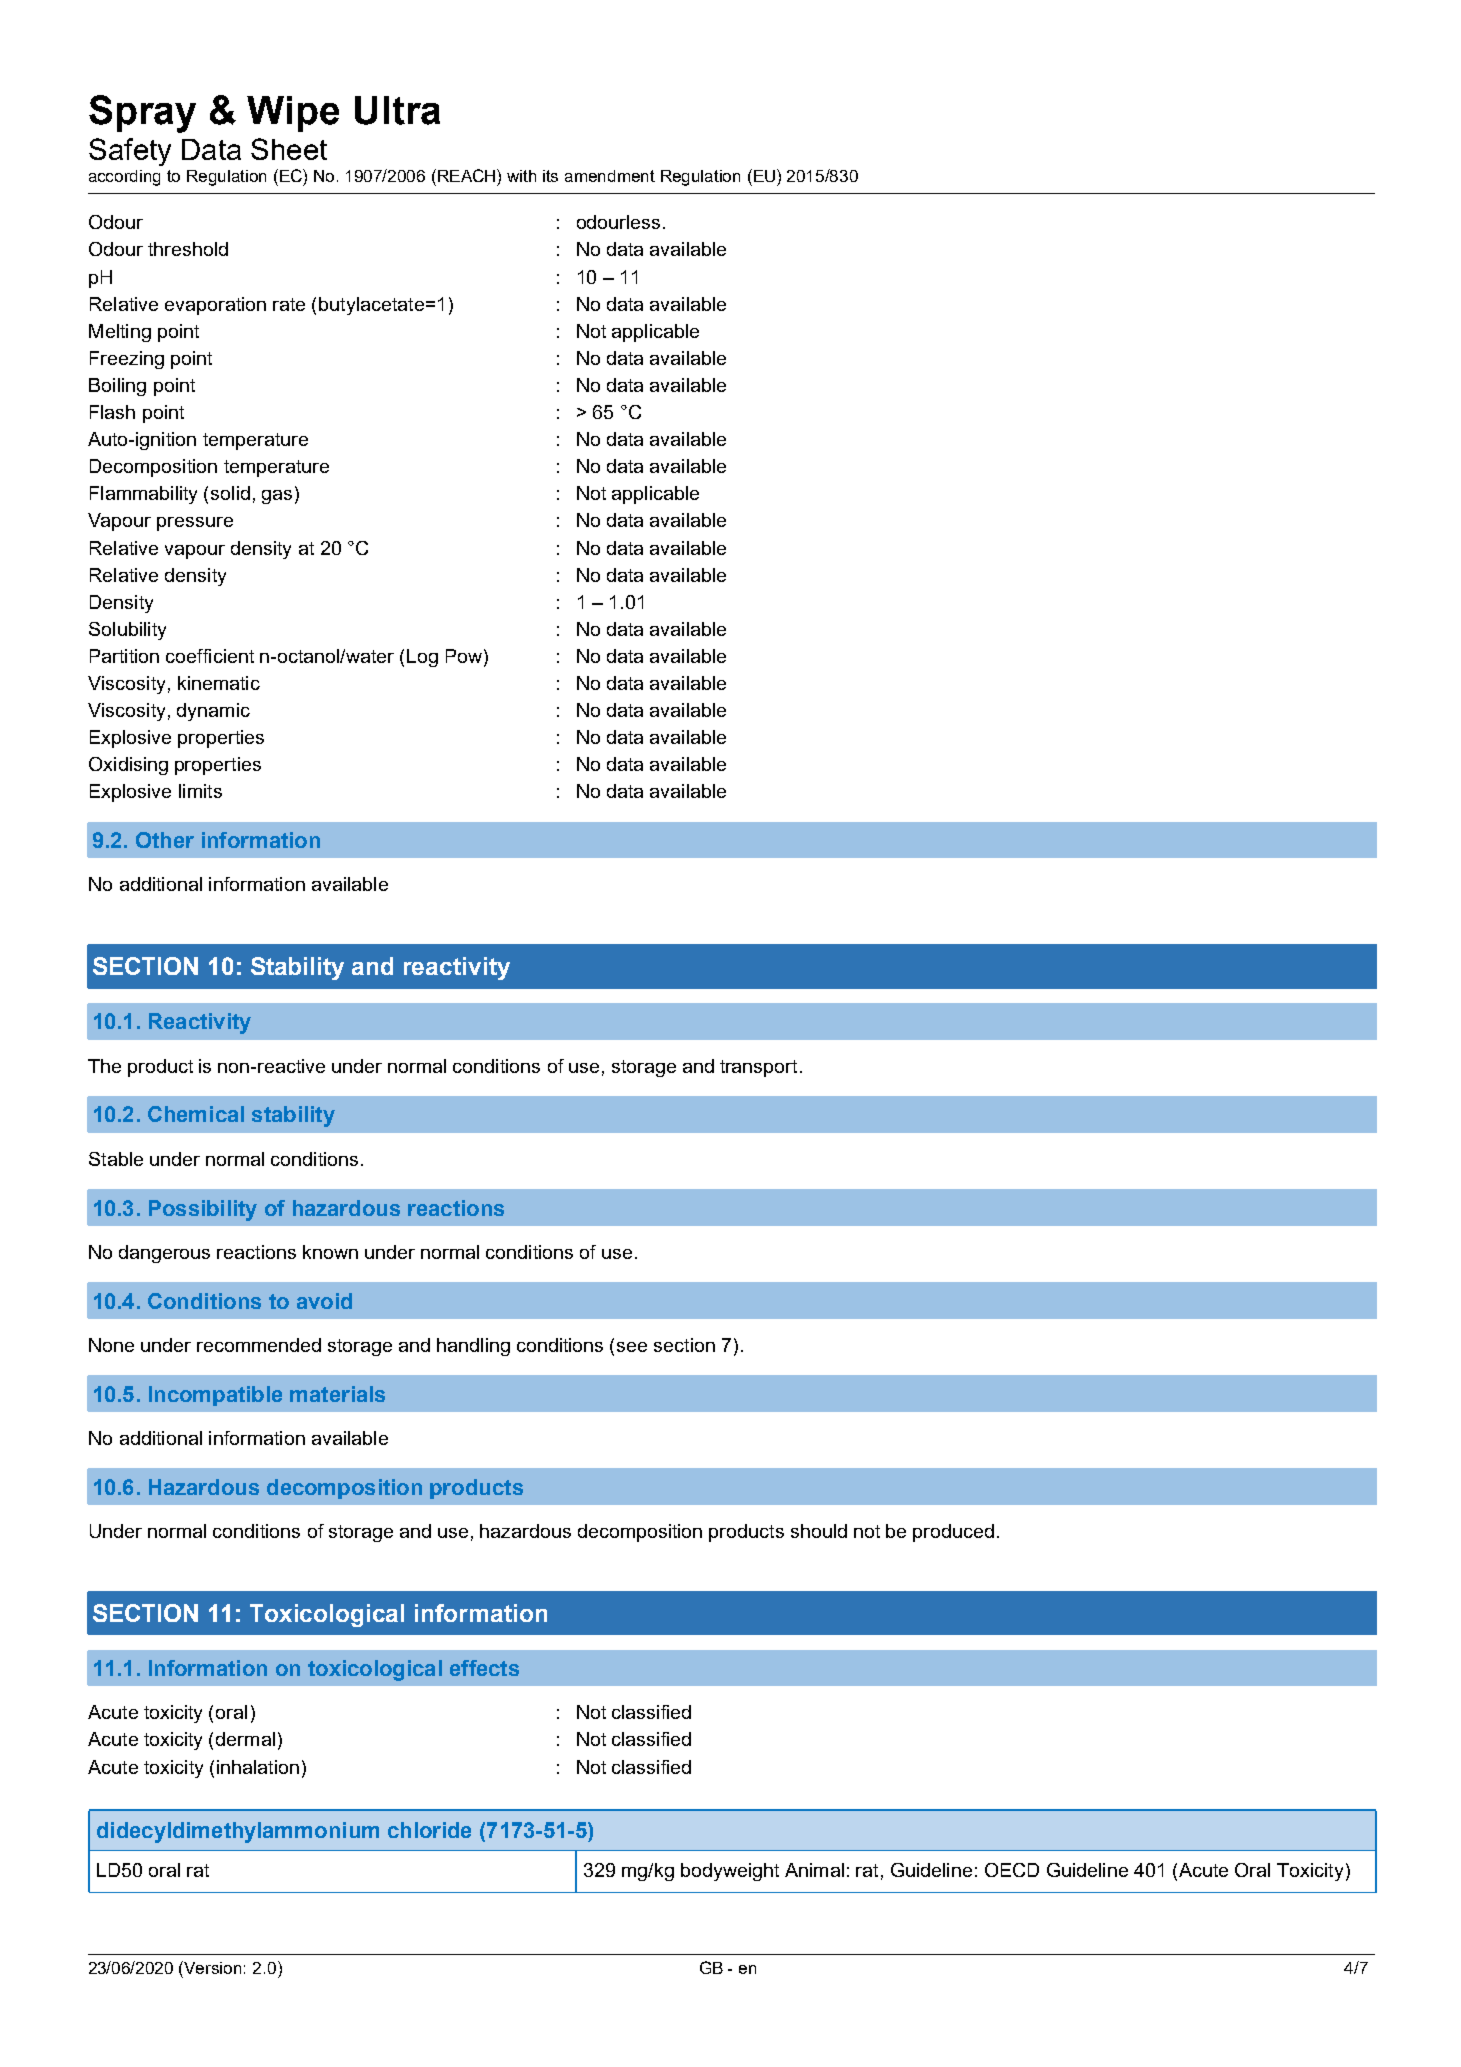 This screenshot has width=1461, height=2067. Describe the element at coordinates (211, 1967) in the screenshot. I see `Version` at that location.
